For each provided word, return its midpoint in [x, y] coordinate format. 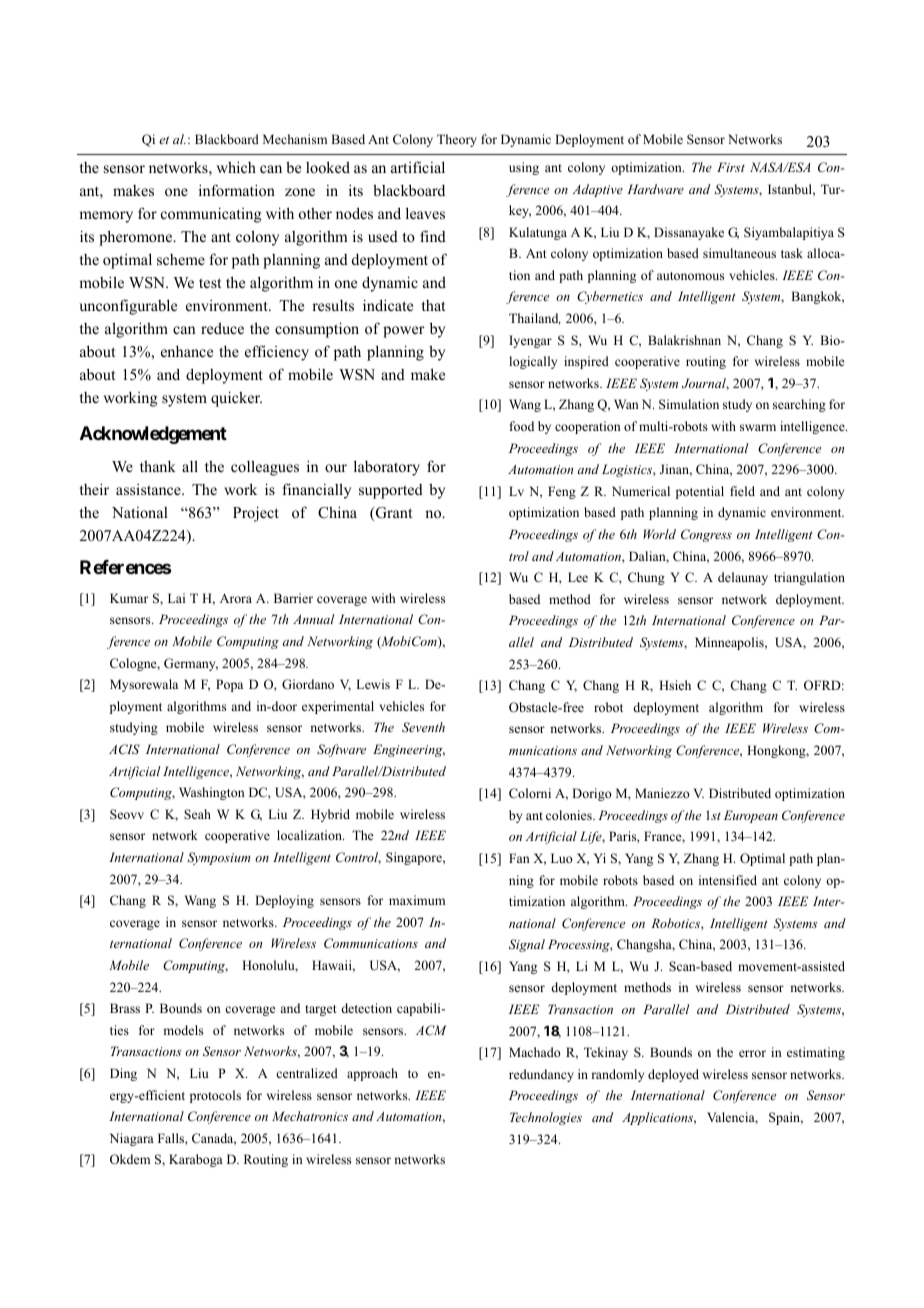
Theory [457, 140]
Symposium [218, 858]
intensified [728, 880]
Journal [705, 384]
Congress [706, 535]
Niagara [132, 1139]
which [236, 167]
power [404, 332]
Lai [176, 598]
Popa [229, 685]
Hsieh [675, 685]
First [731, 167]
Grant [393, 513]
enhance [187, 351]
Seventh [423, 727]
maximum [417, 900]
